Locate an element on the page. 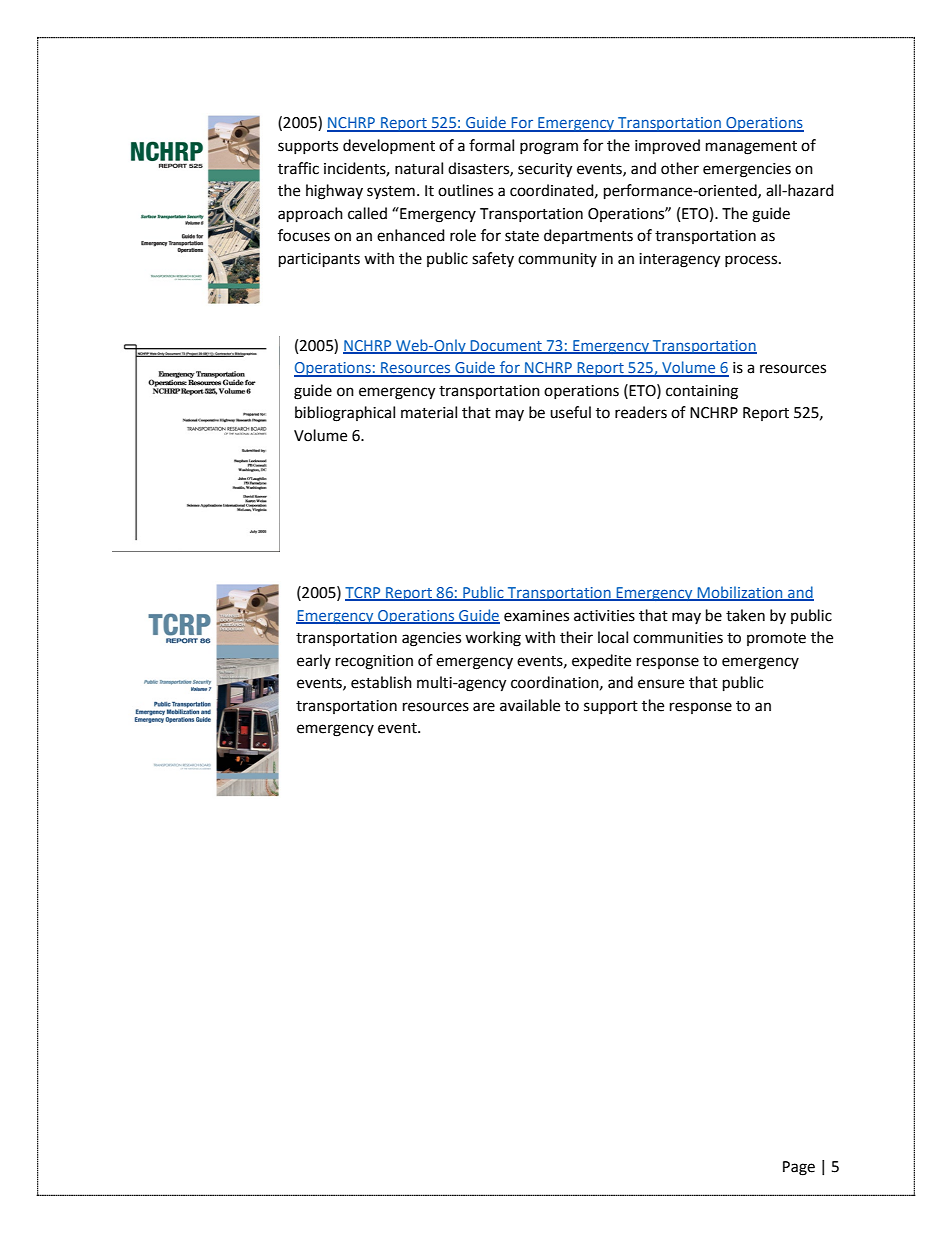 The image size is (952, 1233). Page is located at coordinates (799, 1168).
